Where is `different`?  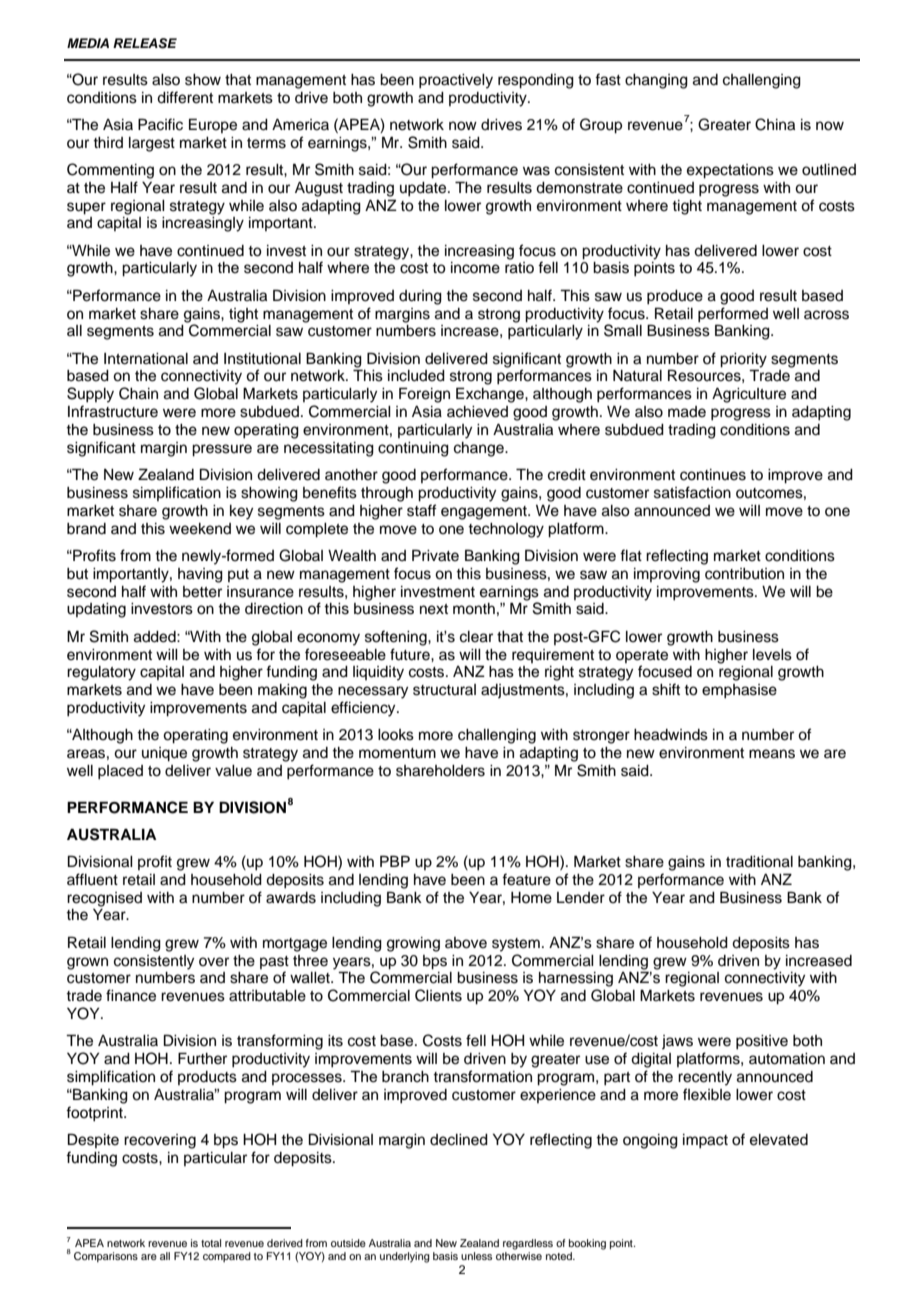 different is located at coordinates (185, 97).
